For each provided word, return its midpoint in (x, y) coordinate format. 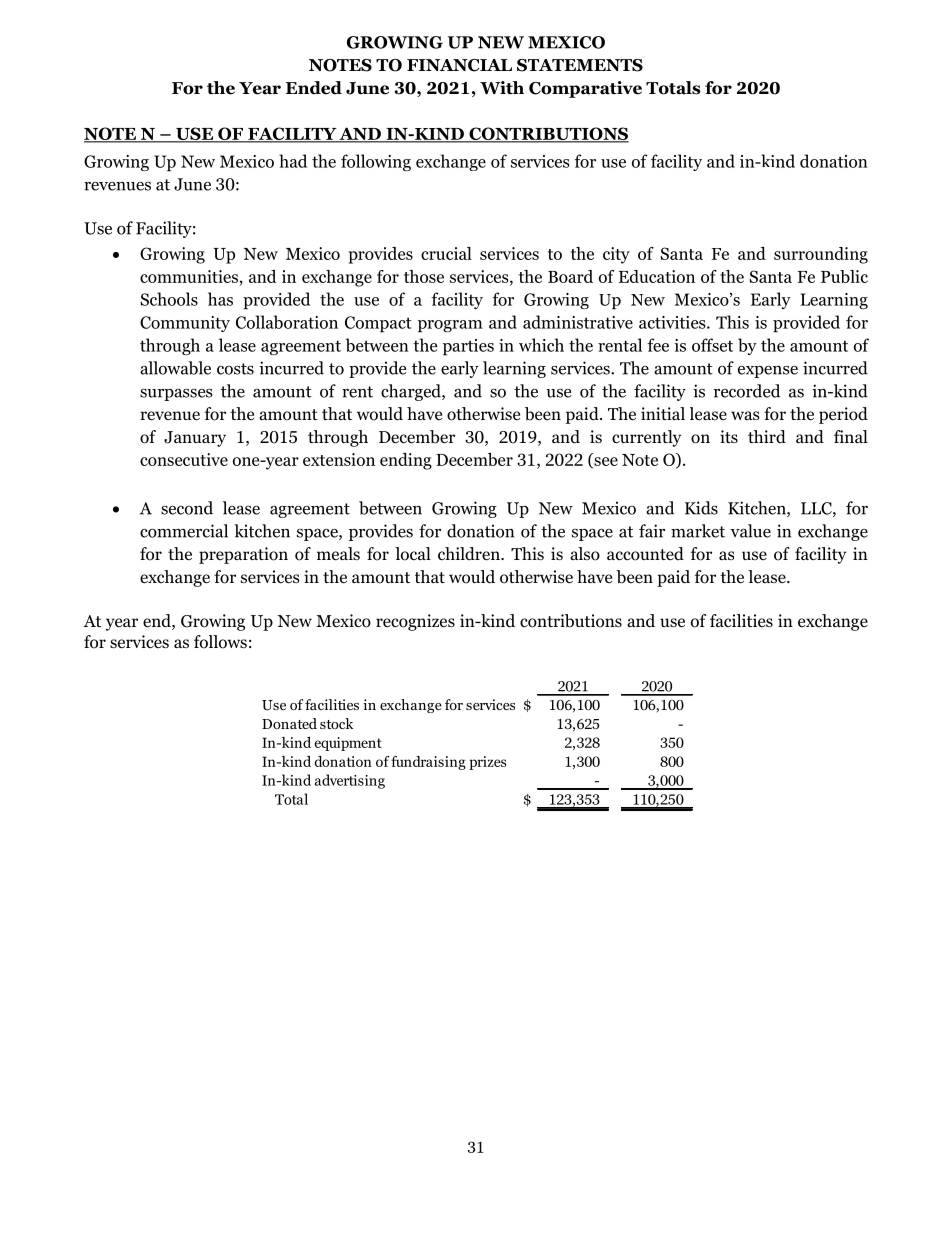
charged (412, 392)
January (195, 439)
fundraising (428, 763)
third (767, 437)
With (502, 87)
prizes (487, 763)
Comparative (585, 89)
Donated (289, 723)
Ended (314, 88)
